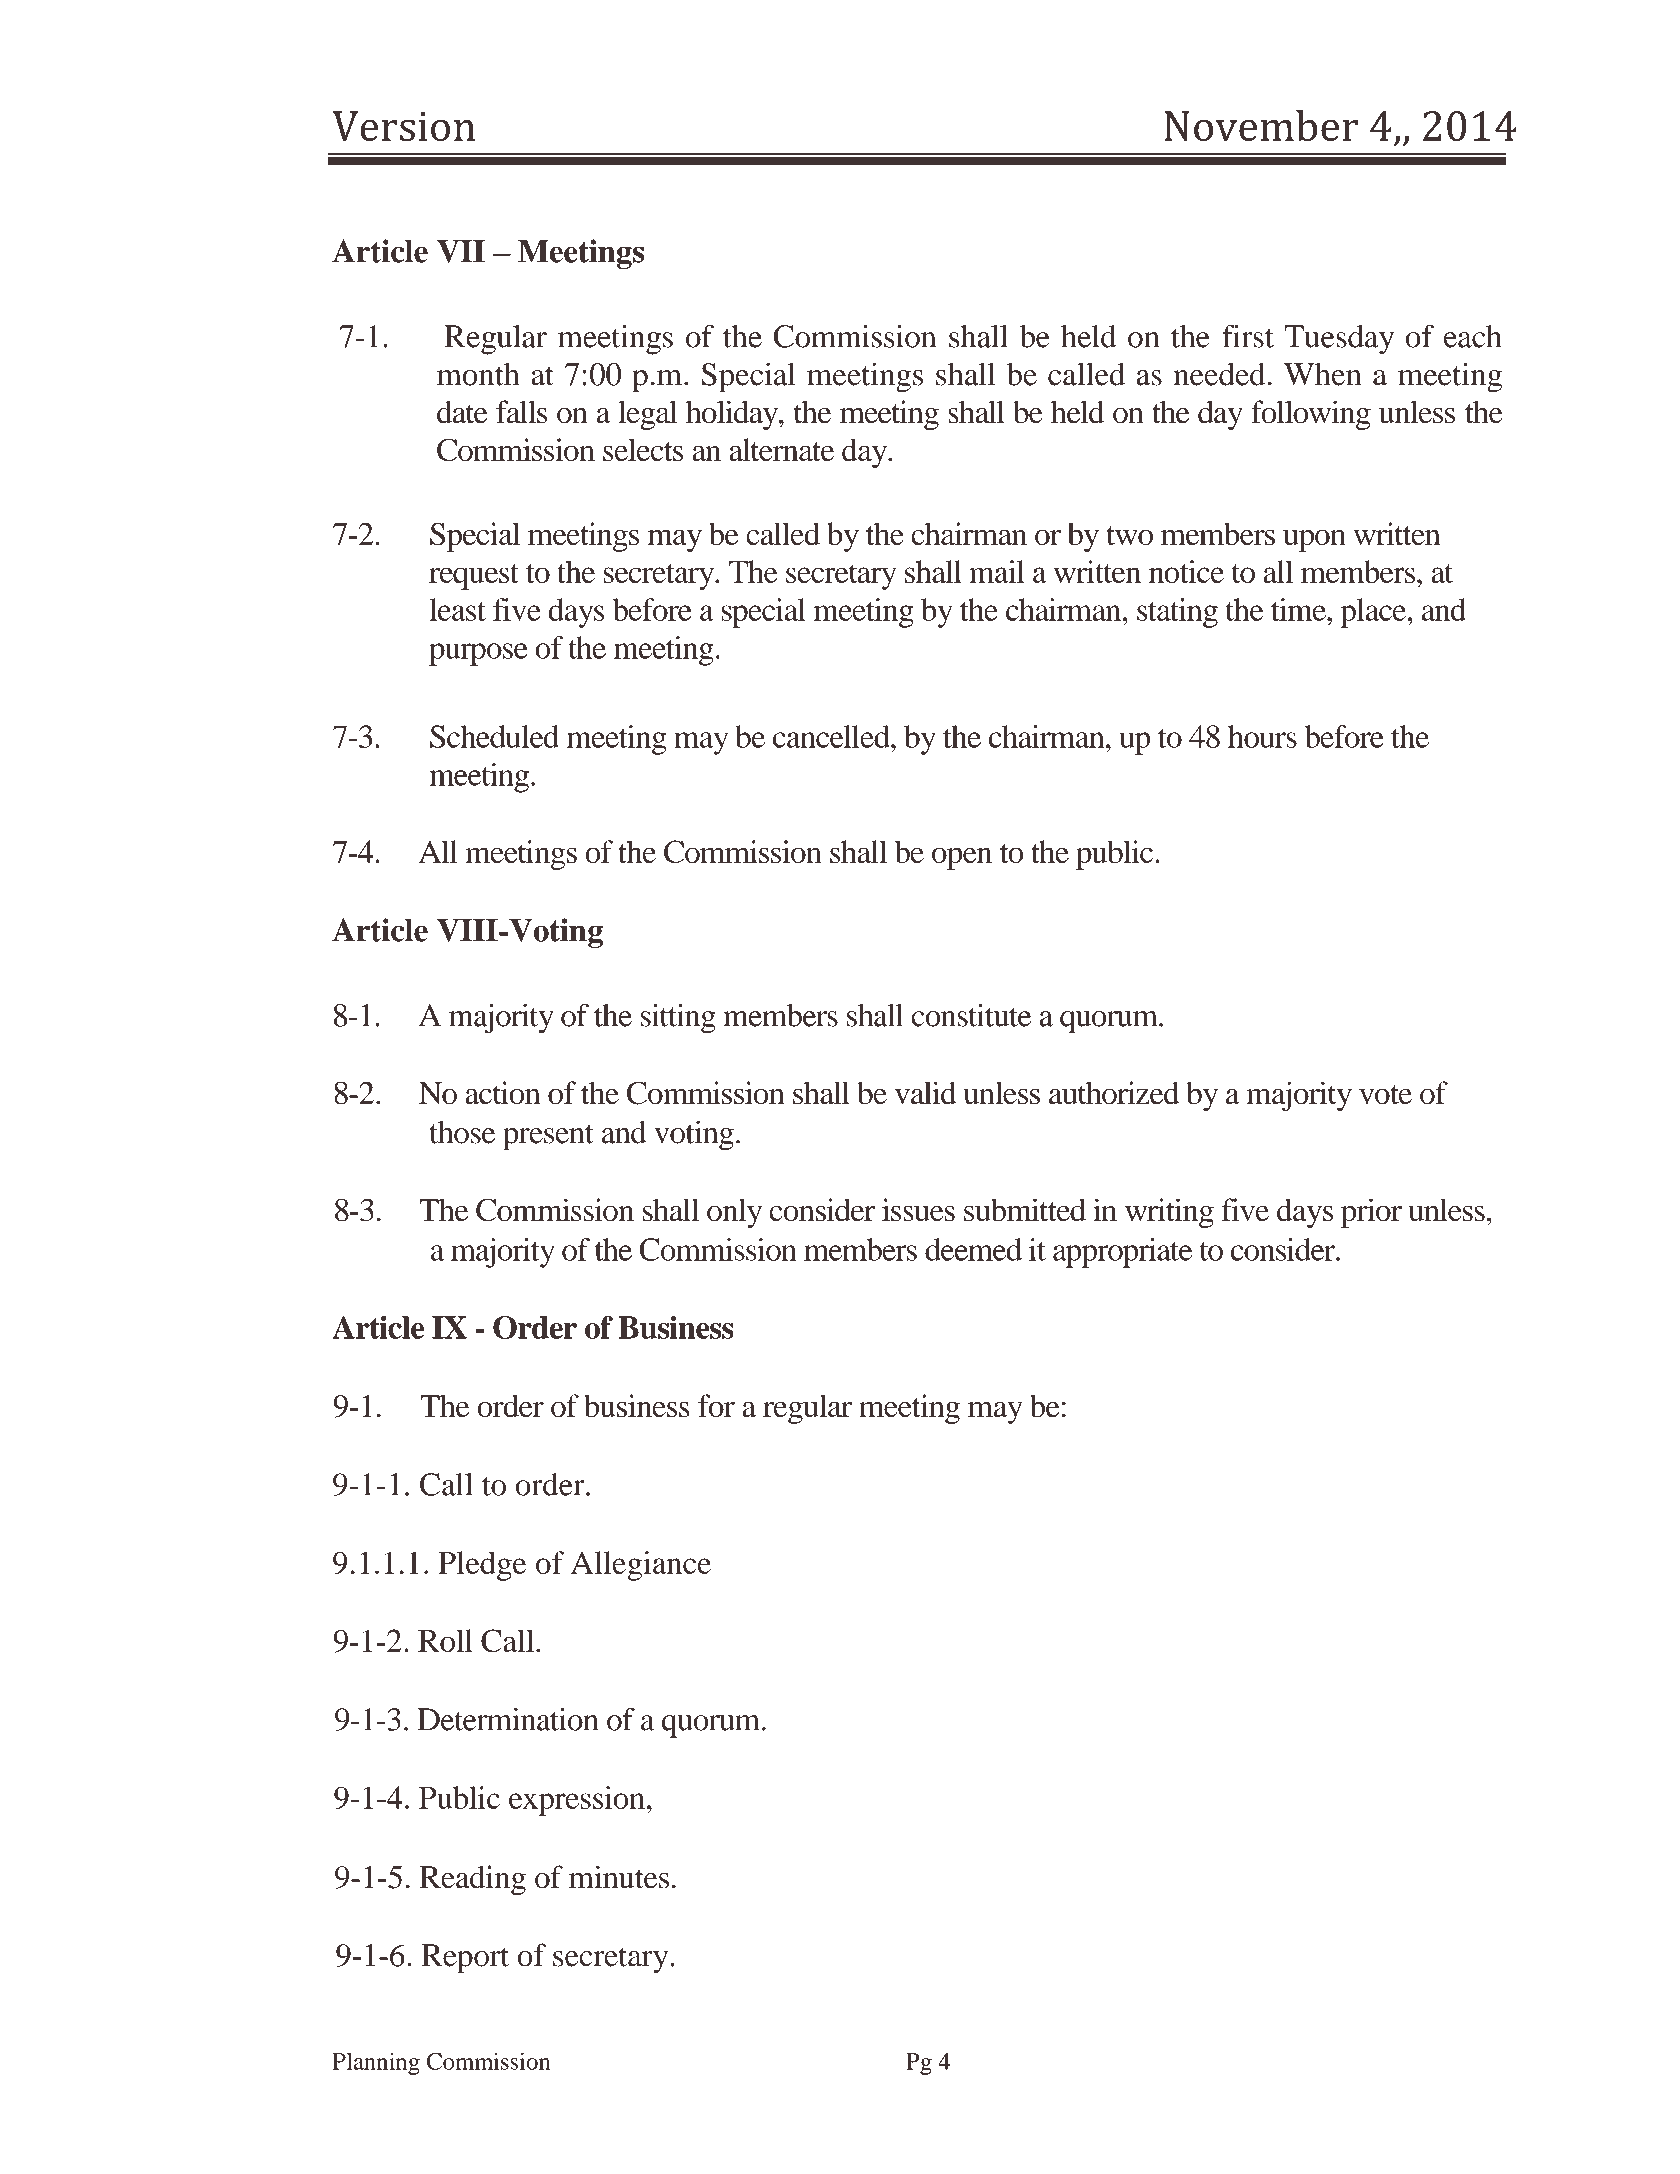 Image resolution: width=1680 pixels, height=2174 pixels. I want to click on Pledge, so click(482, 1566).
